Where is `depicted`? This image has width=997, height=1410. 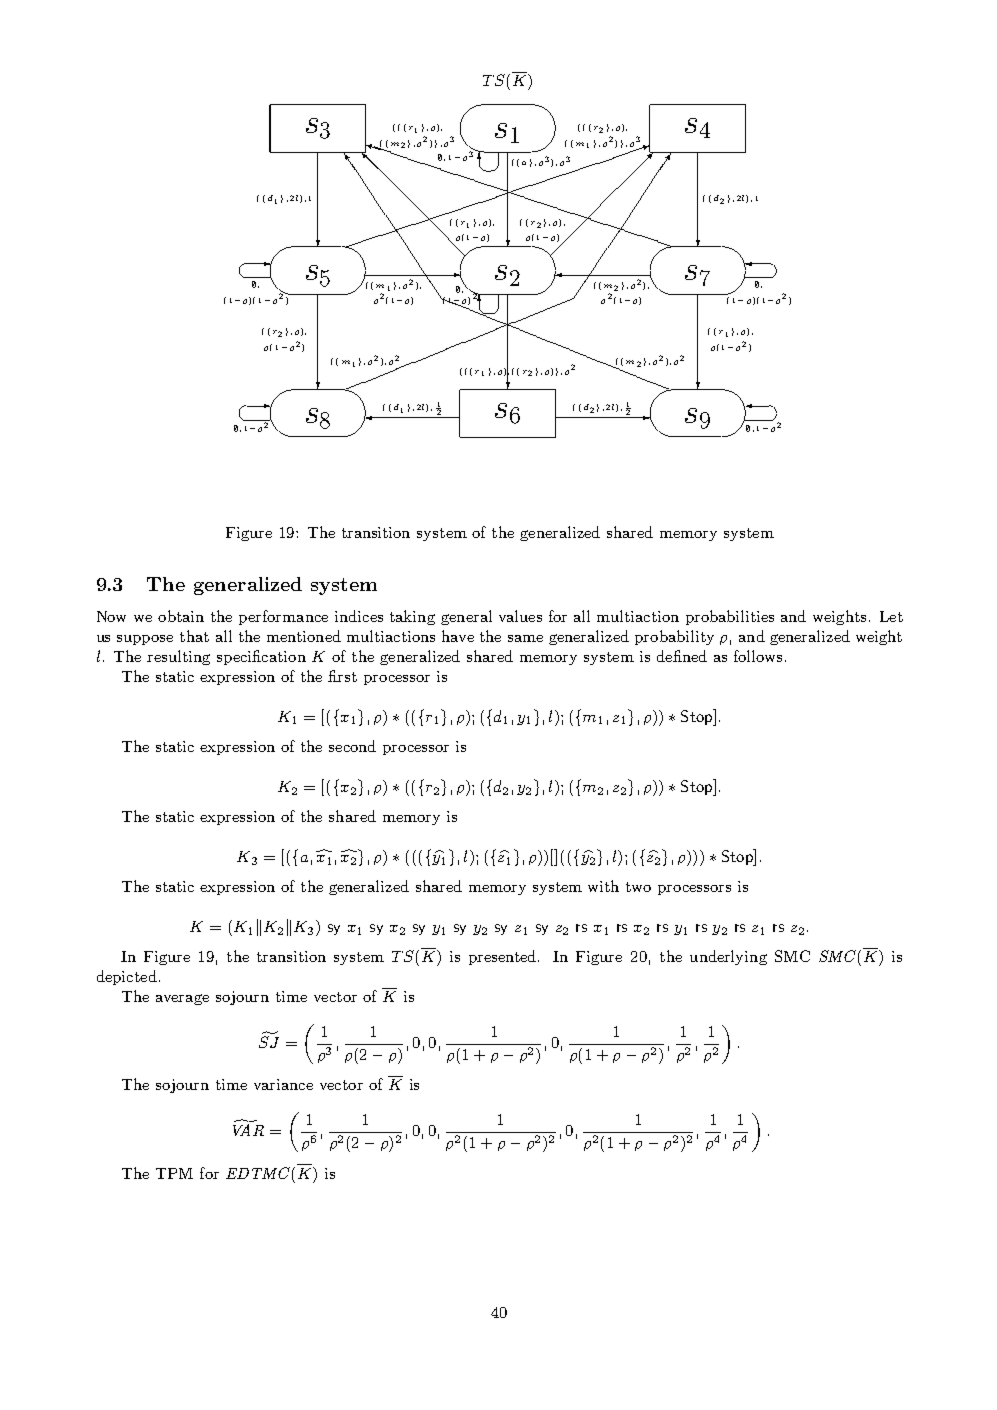
depicted is located at coordinates (127, 977).
